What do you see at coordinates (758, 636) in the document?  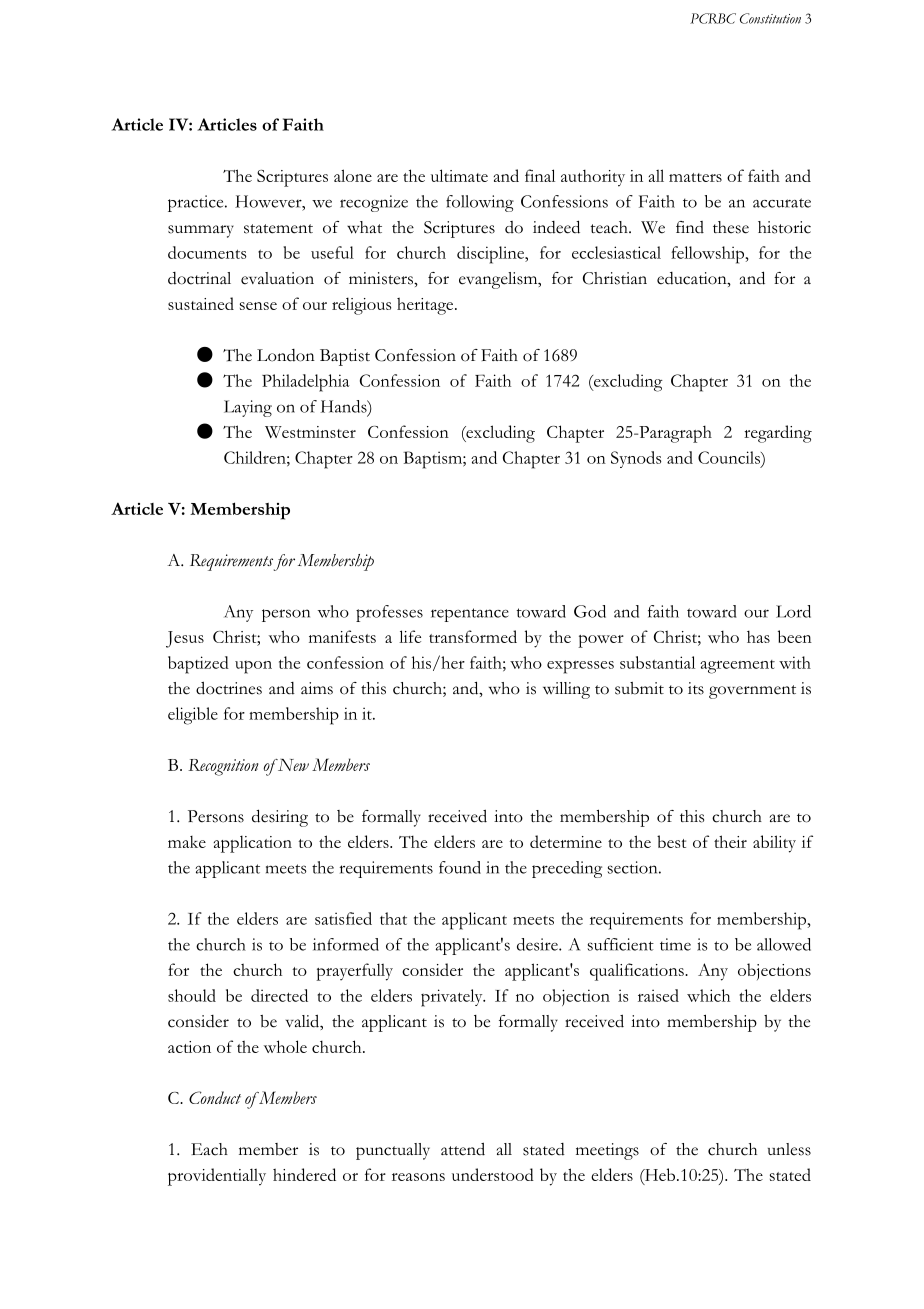 I see `has` at bounding box center [758, 636].
